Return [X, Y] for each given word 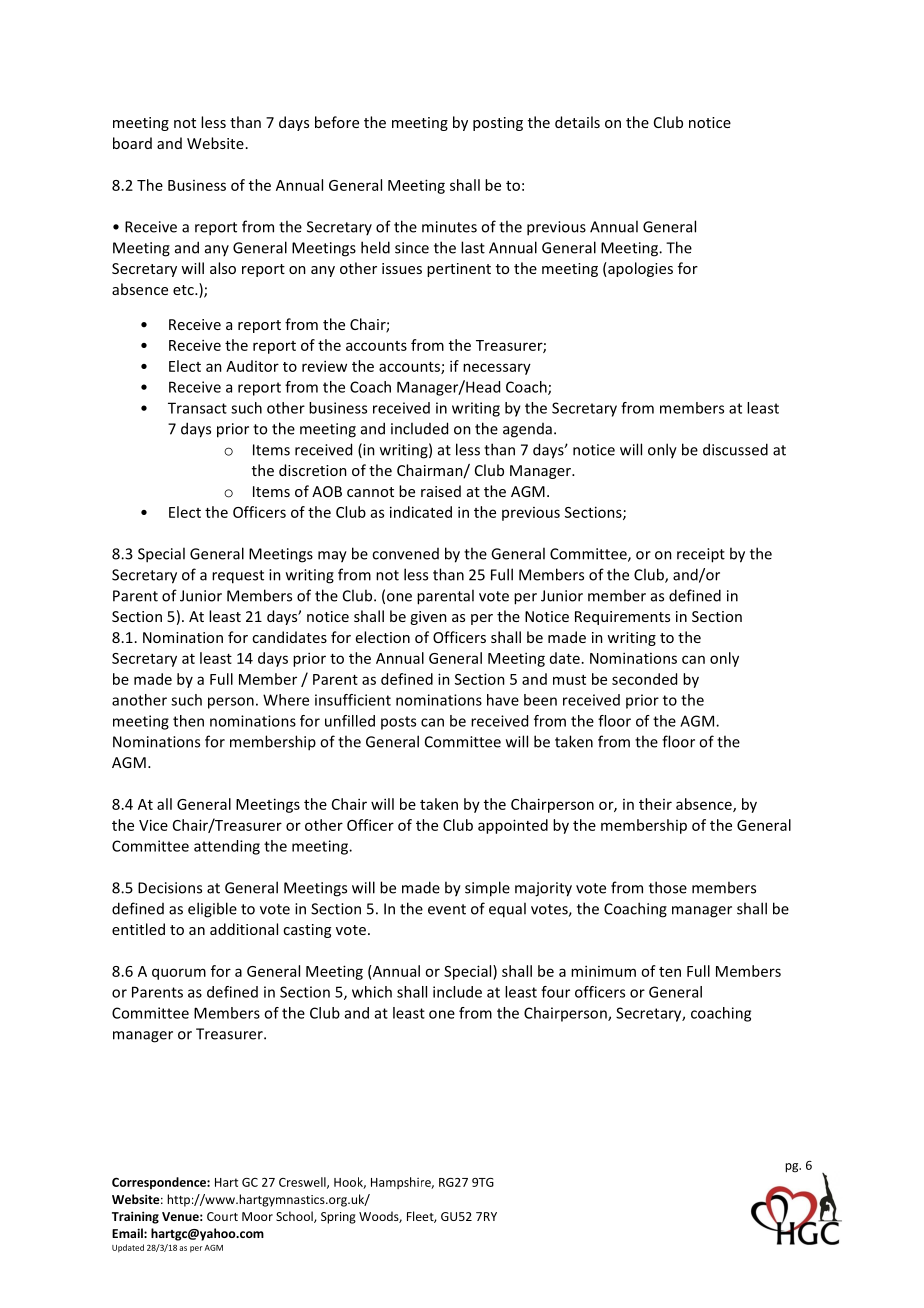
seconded [644, 679]
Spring [338, 1218]
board [132, 143]
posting [498, 124]
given [428, 618]
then [188, 721]
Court [222, 1216]
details [577, 122]
